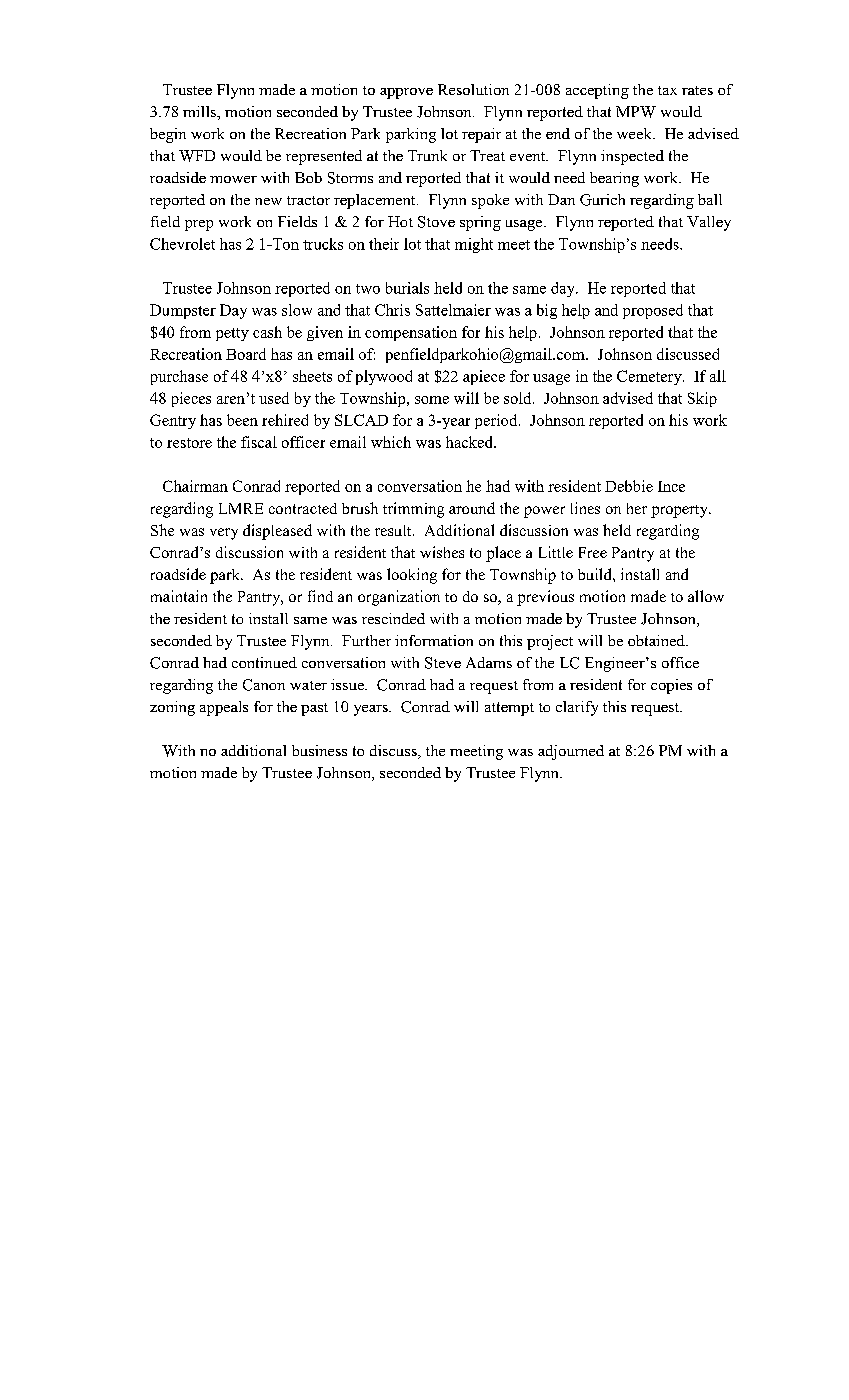  Describe the element at coordinates (413, 510) in the screenshot. I see `trimming` at that location.
